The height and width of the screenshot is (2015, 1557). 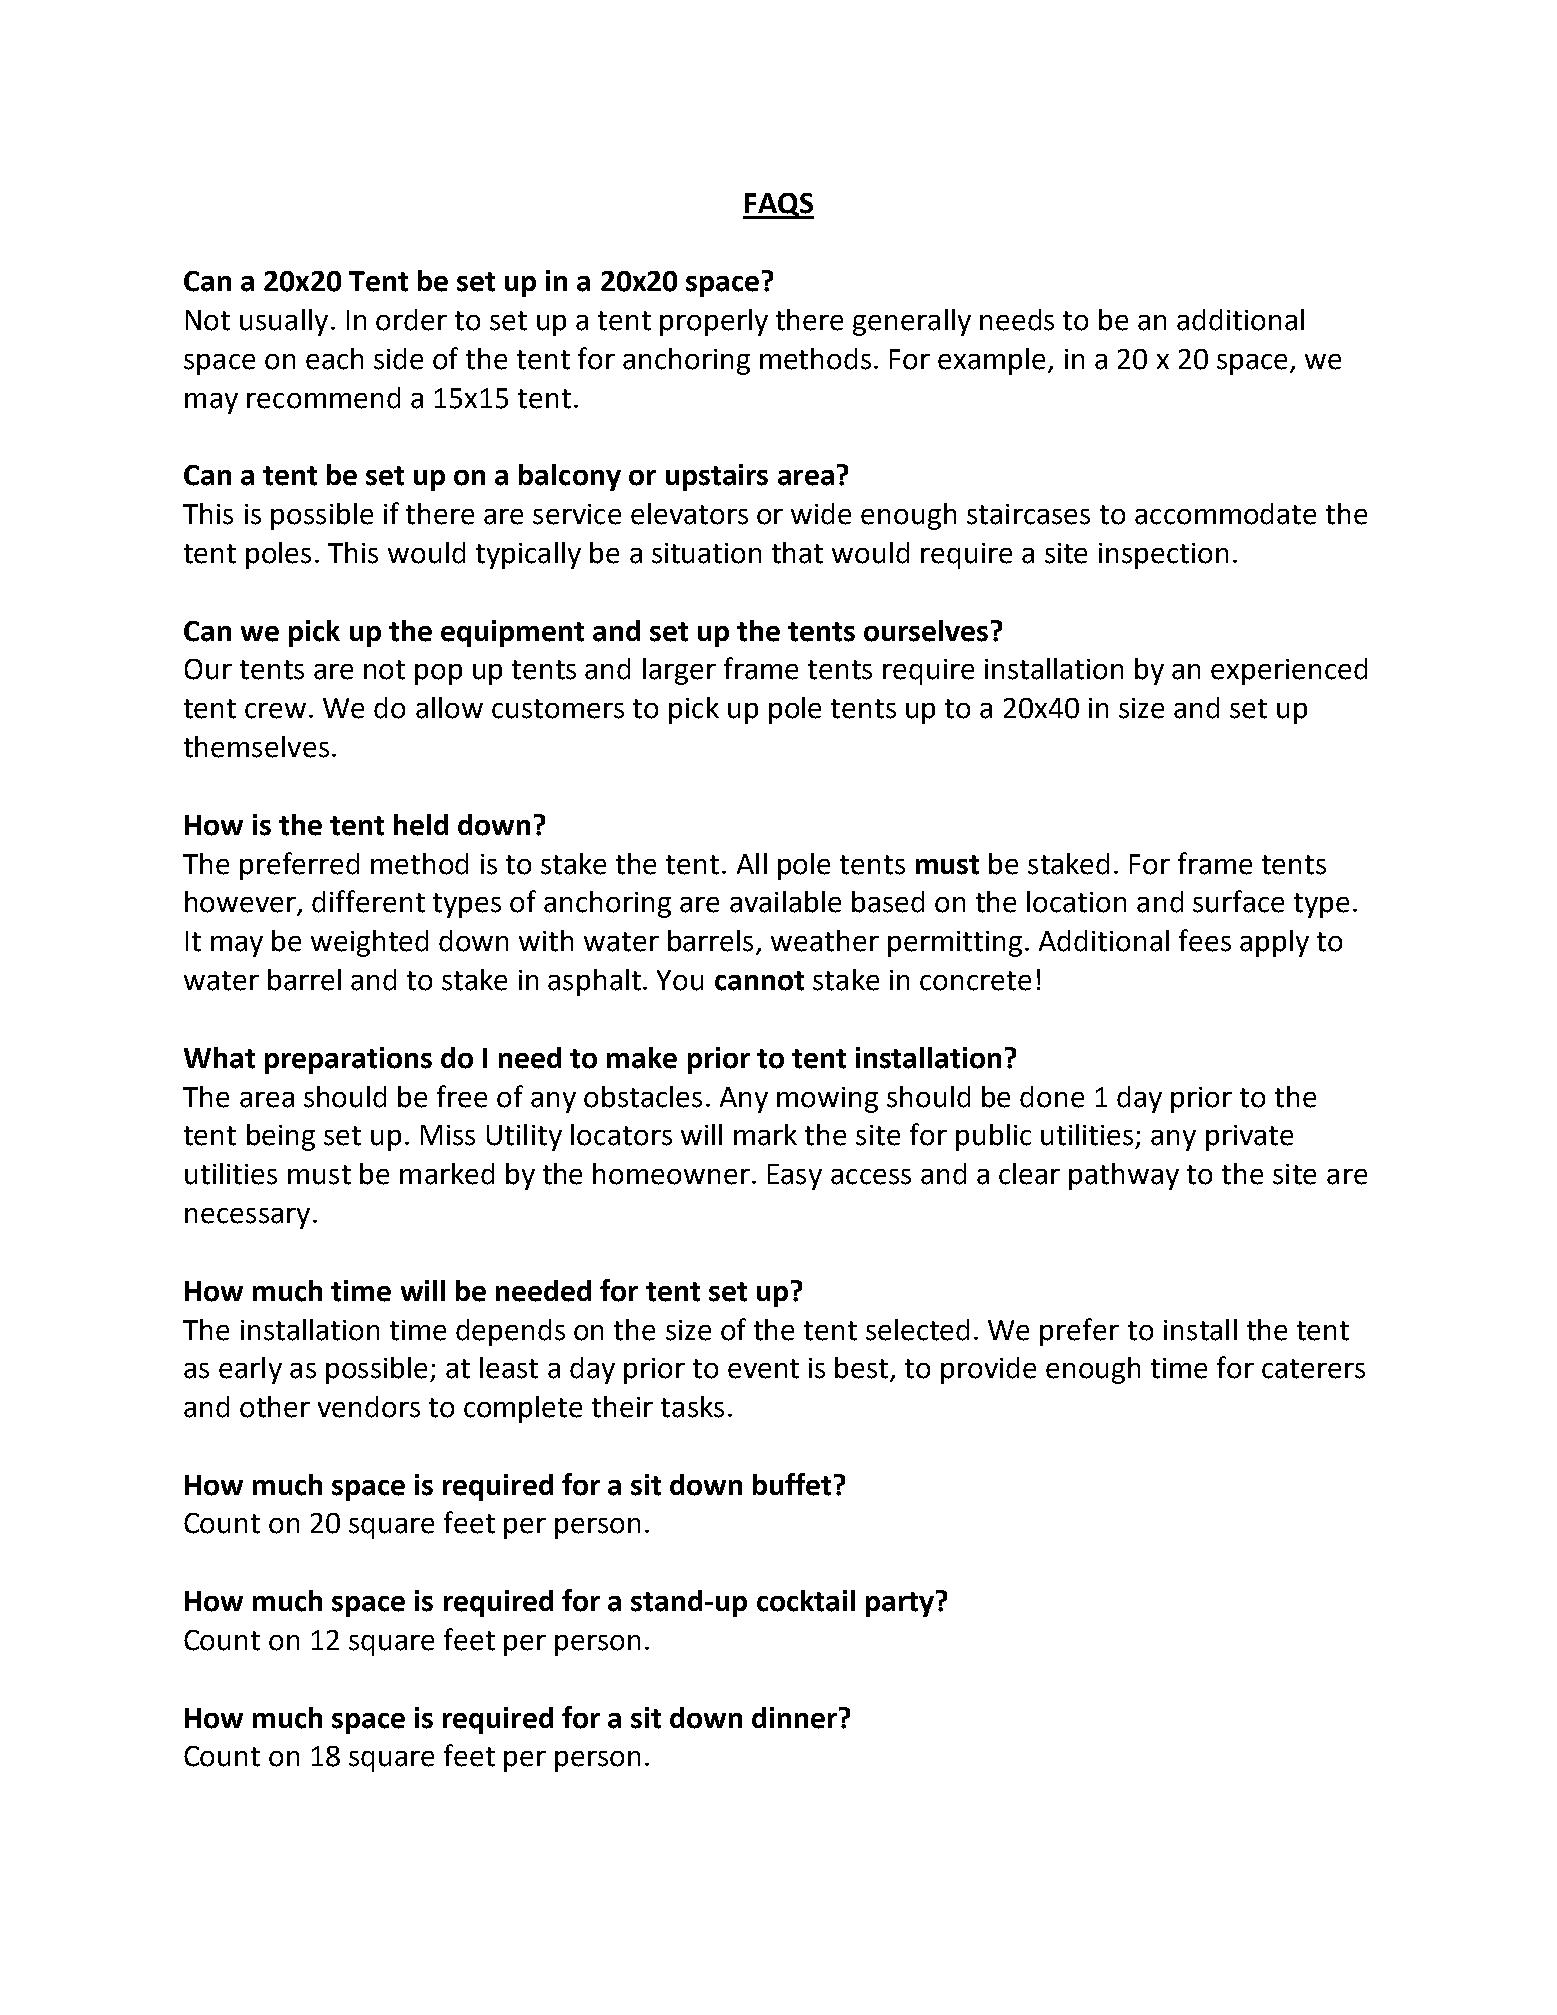 I want to click on FAQS, so click(x=778, y=206).
